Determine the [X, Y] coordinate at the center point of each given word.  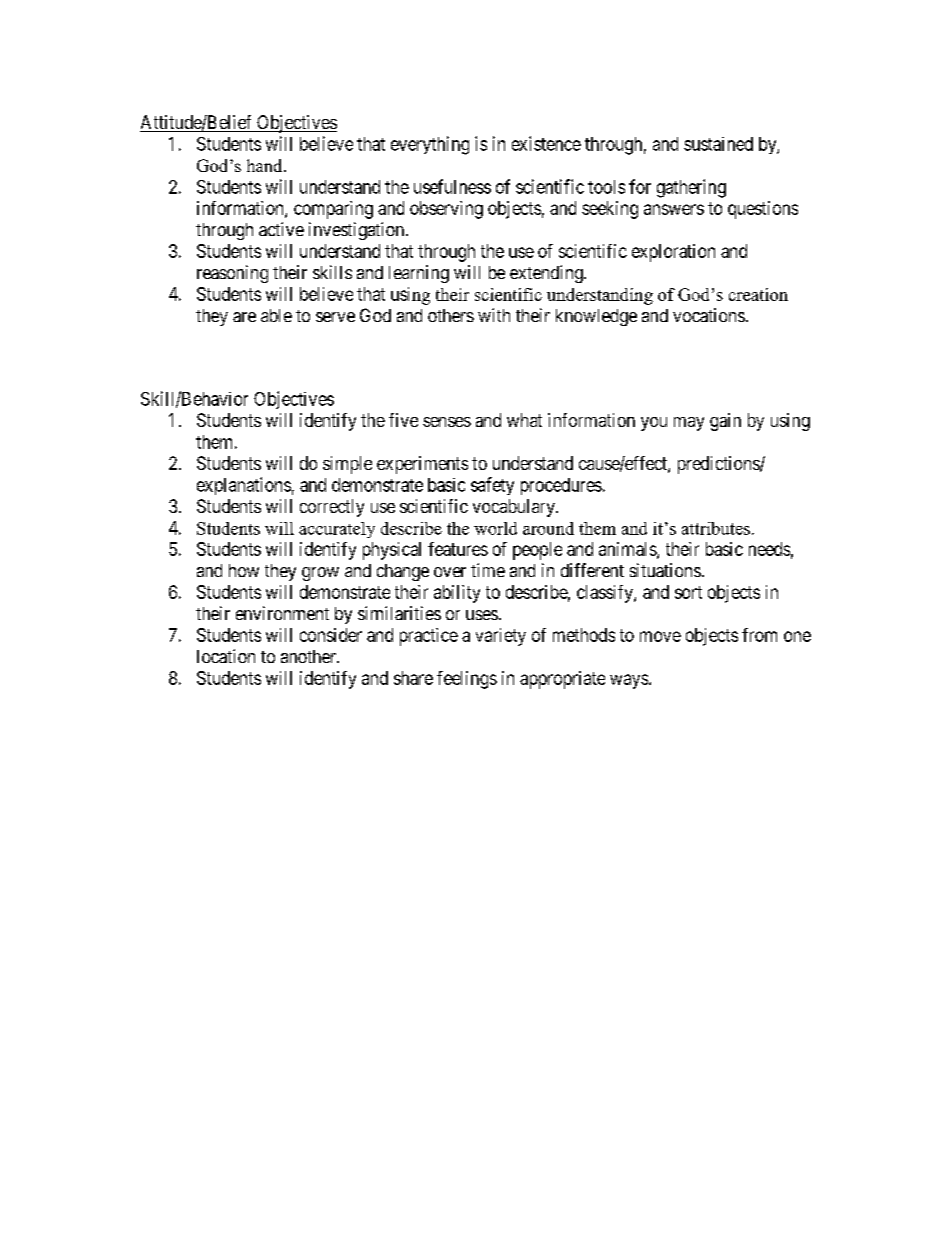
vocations [709, 315]
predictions [719, 465]
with [494, 315]
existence [546, 143]
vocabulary [515, 508]
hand [266, 165]
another [309, 656]
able [276, 315]
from [759, 635]
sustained [718, 144]
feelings [467, 680]
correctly [332, 508]
